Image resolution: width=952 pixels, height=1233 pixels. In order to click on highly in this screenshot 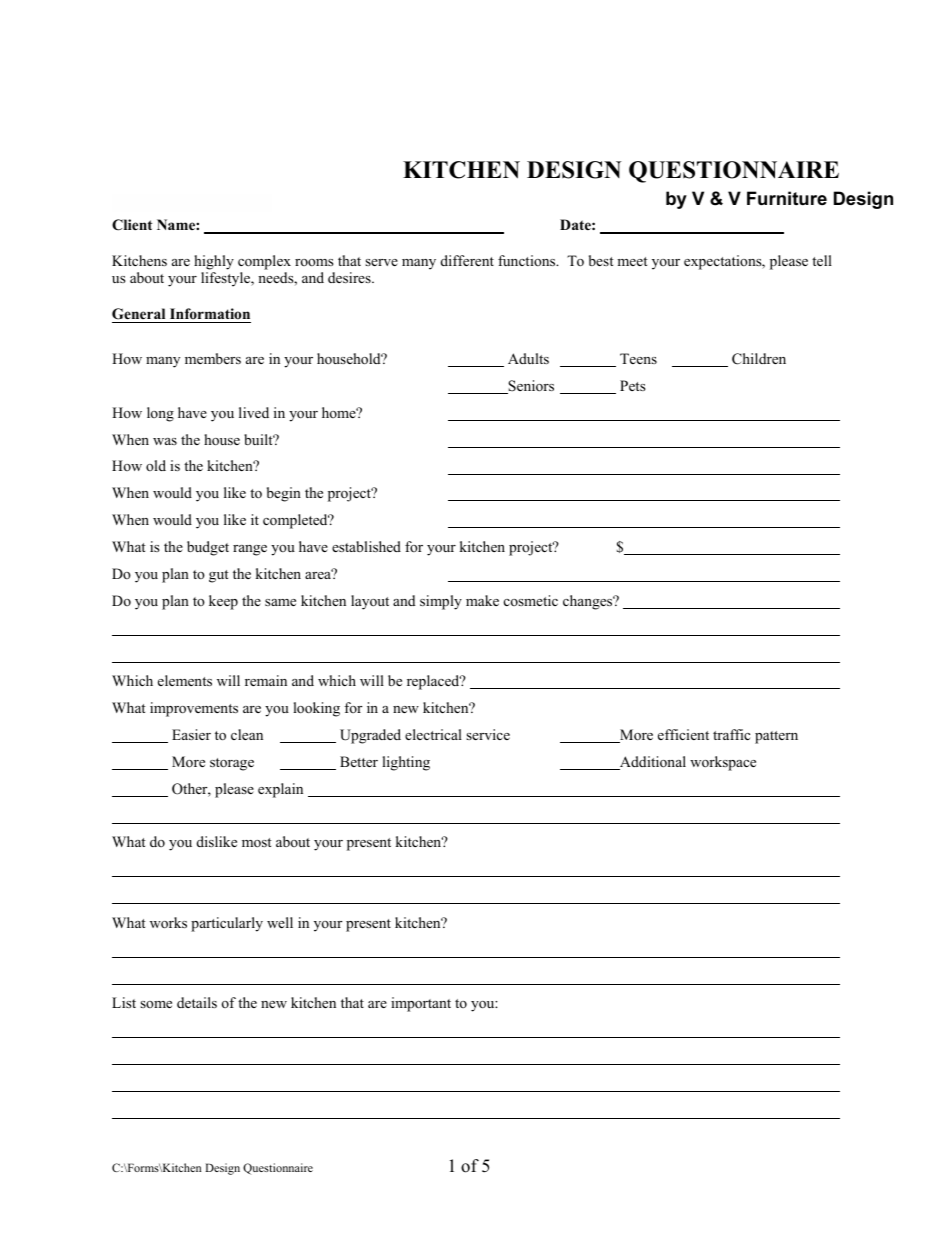, I will do `click(214, 262)`.
